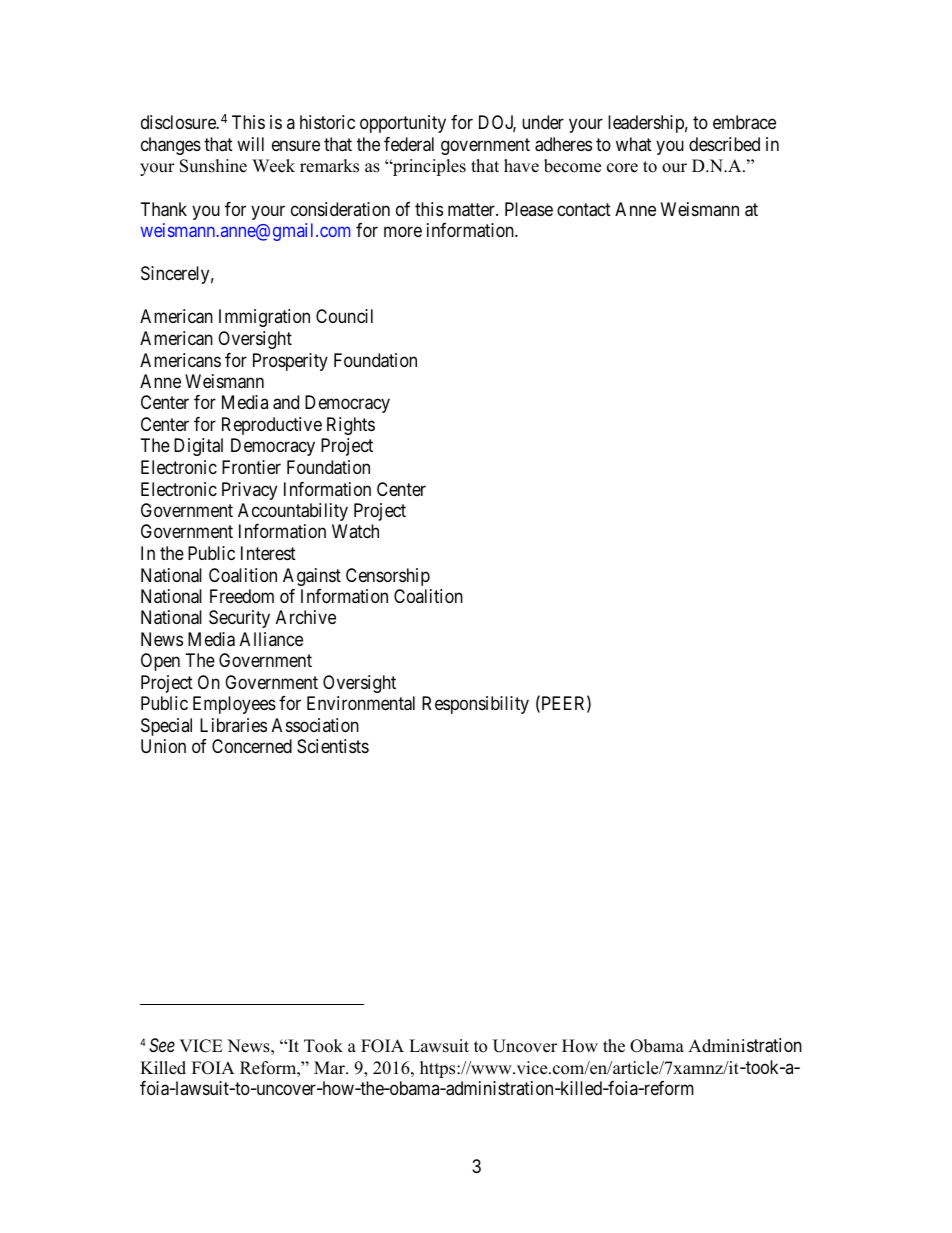 This screenshot has height=1233, width=952. What do you see at coordinates (242, 596) in the screenshot?
I see `Freedom` at bounding box center [242, 596].
